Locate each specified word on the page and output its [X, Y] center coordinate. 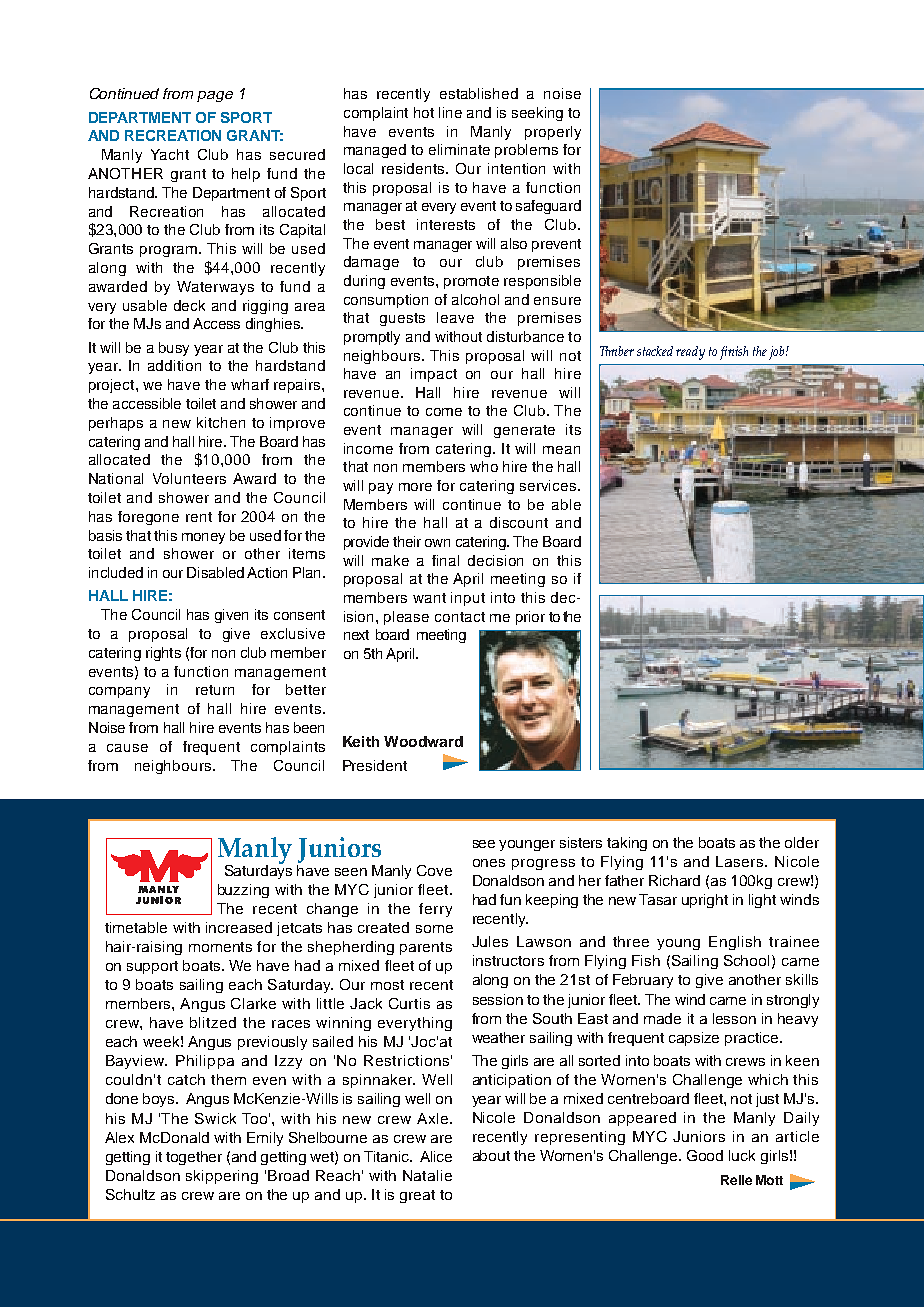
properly [553, 133]
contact [460, 617]
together [194, 1158]
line [450, 112]
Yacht [170, 154]
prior [530, 618]
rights [163, 654]
